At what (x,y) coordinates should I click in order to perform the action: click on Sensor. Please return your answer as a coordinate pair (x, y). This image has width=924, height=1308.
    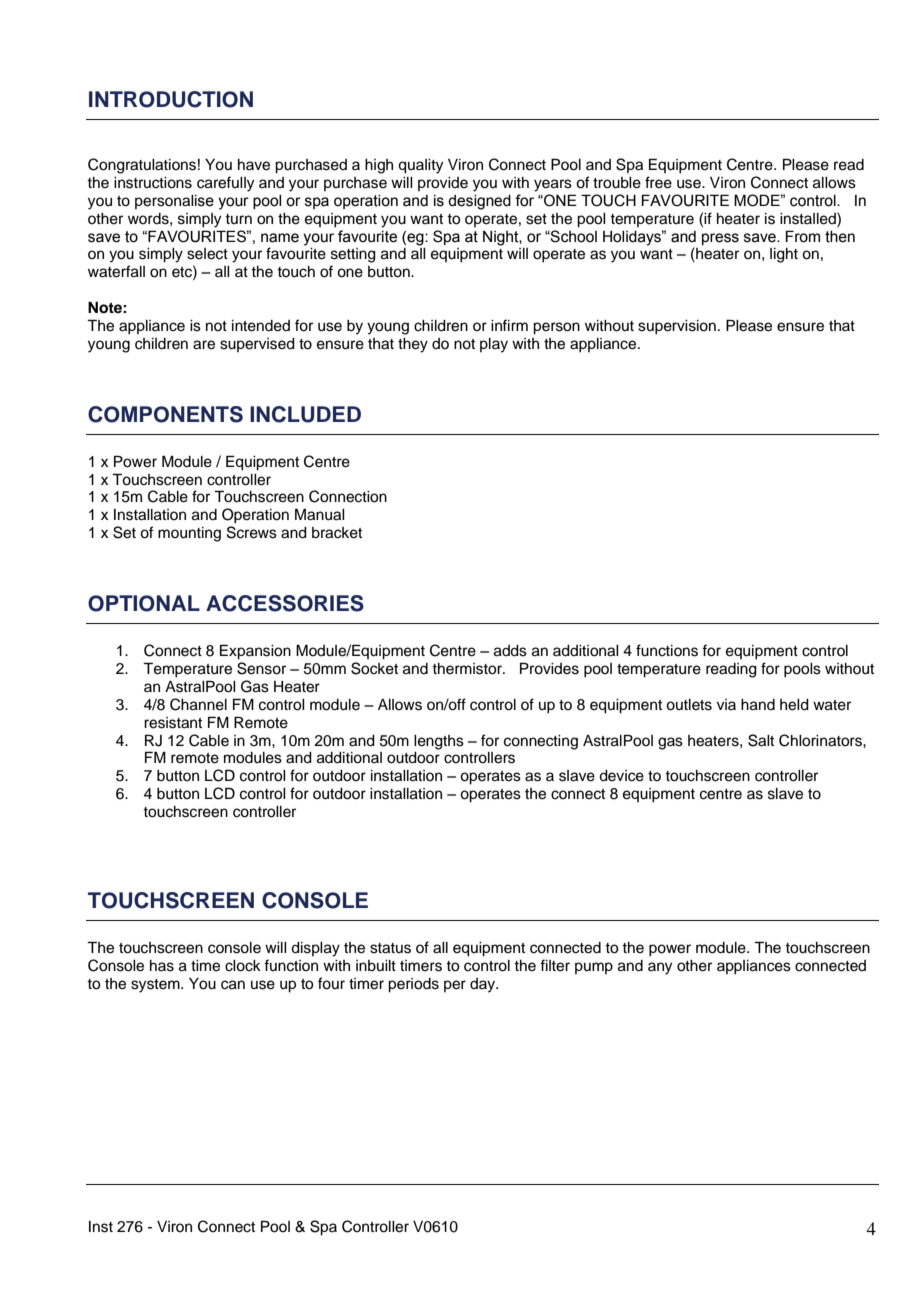
    Looking at the image, I should click on (261, 668).
